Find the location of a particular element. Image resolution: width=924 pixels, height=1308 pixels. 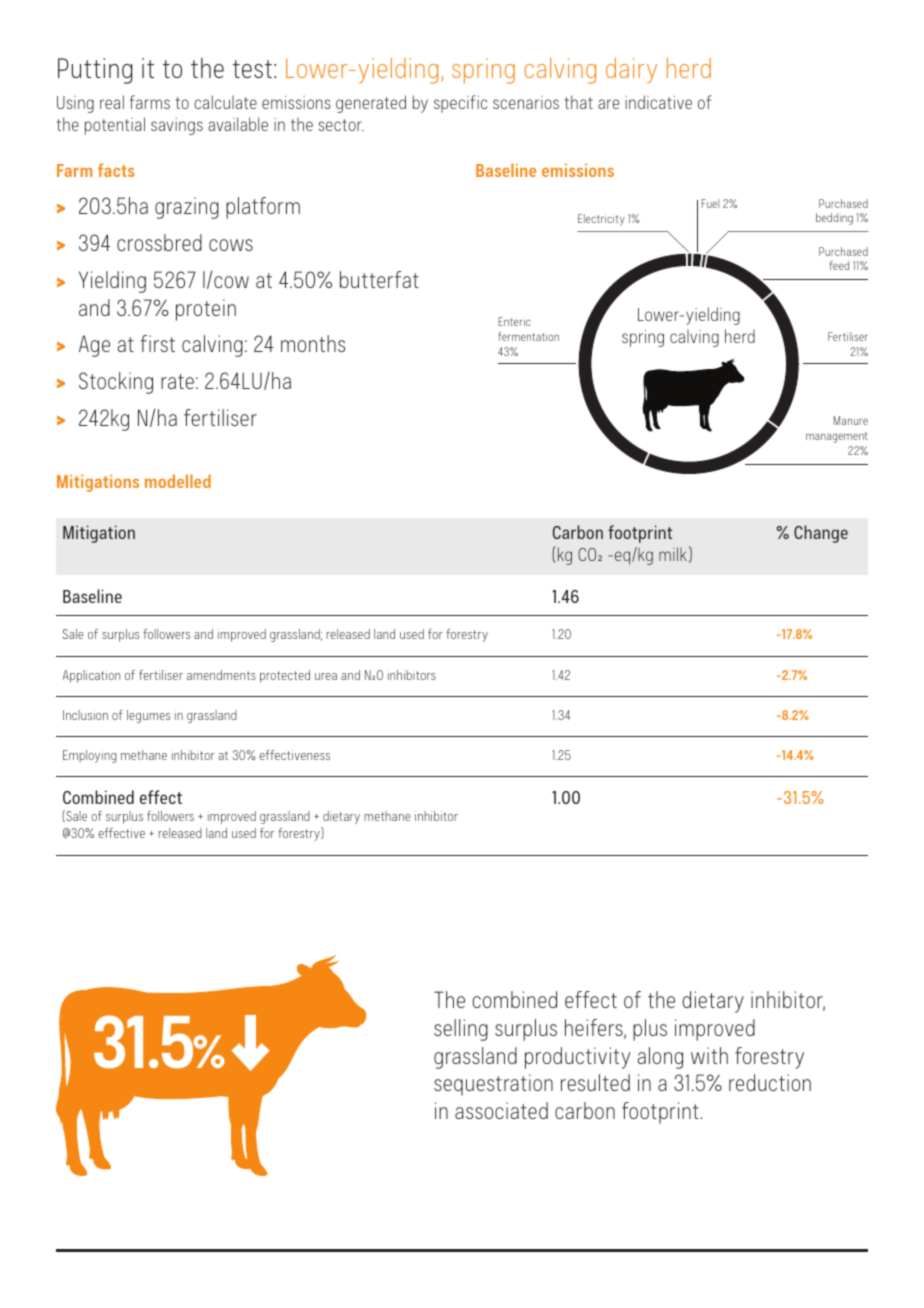

management is located at coordinates (837, 437).
